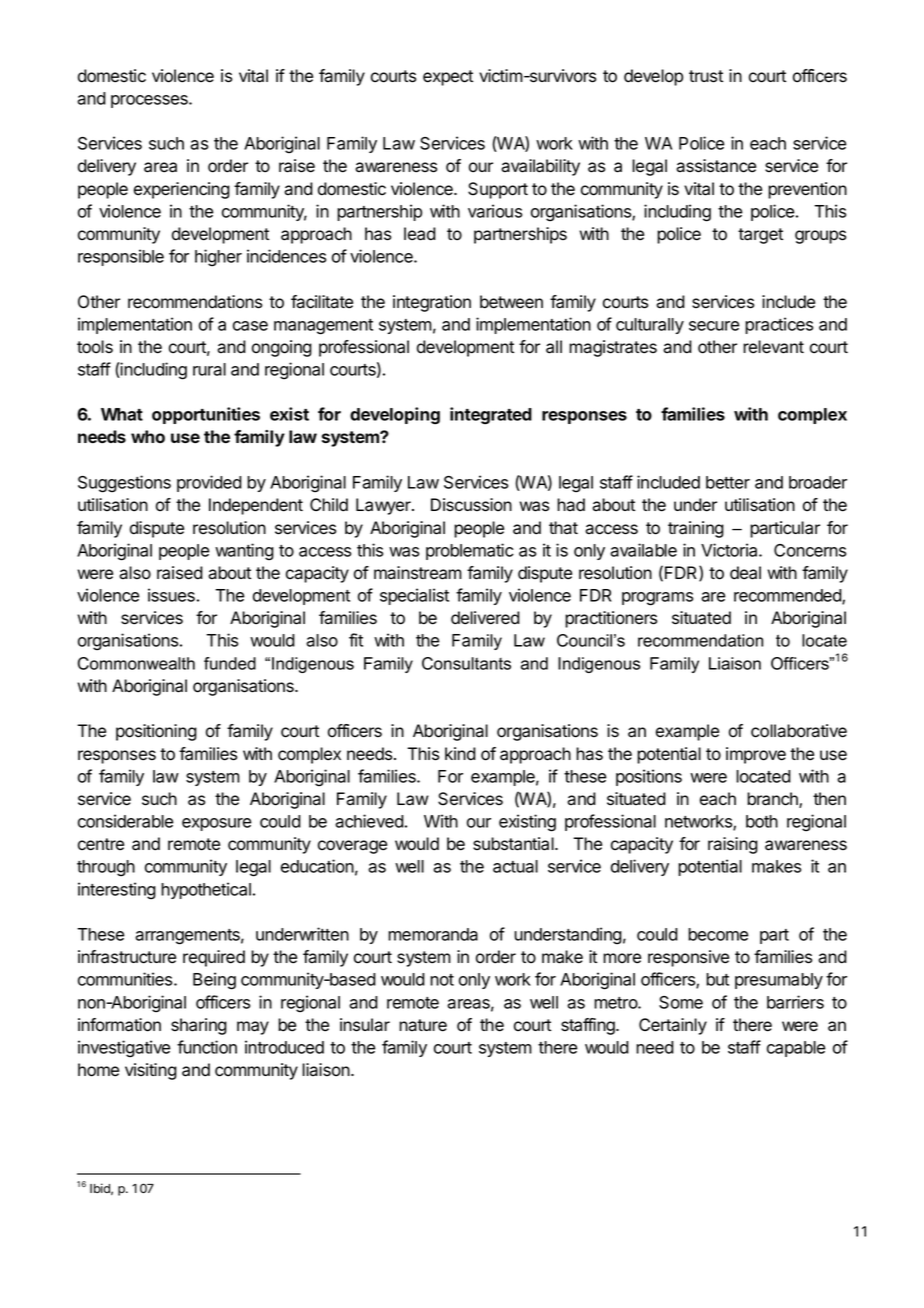 Image resolution: width=924 pixels, height=1308 pixels. I want to click on nature, so click(423, 1025).
